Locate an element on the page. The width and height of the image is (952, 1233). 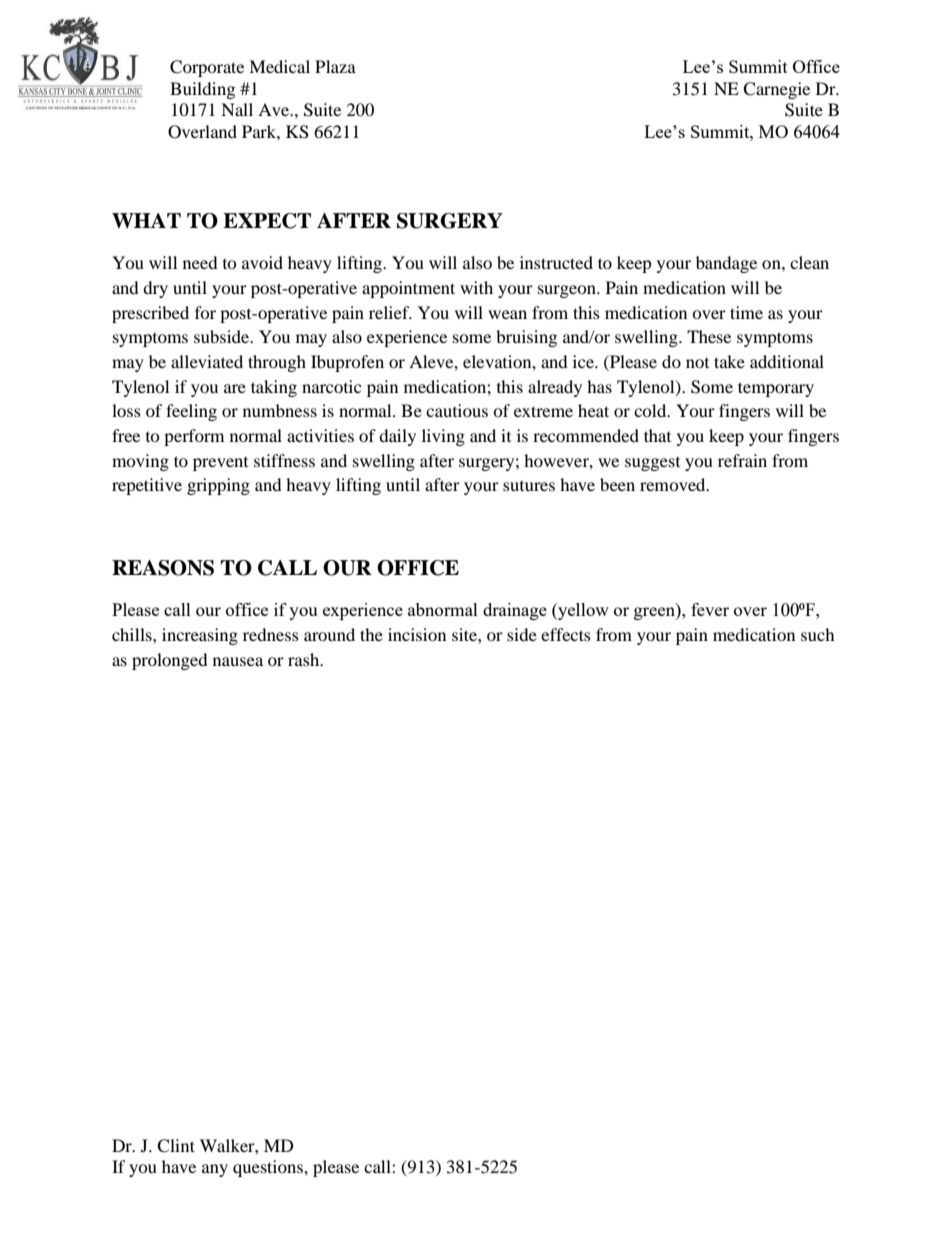
living is located at coordinates (443, 437).
